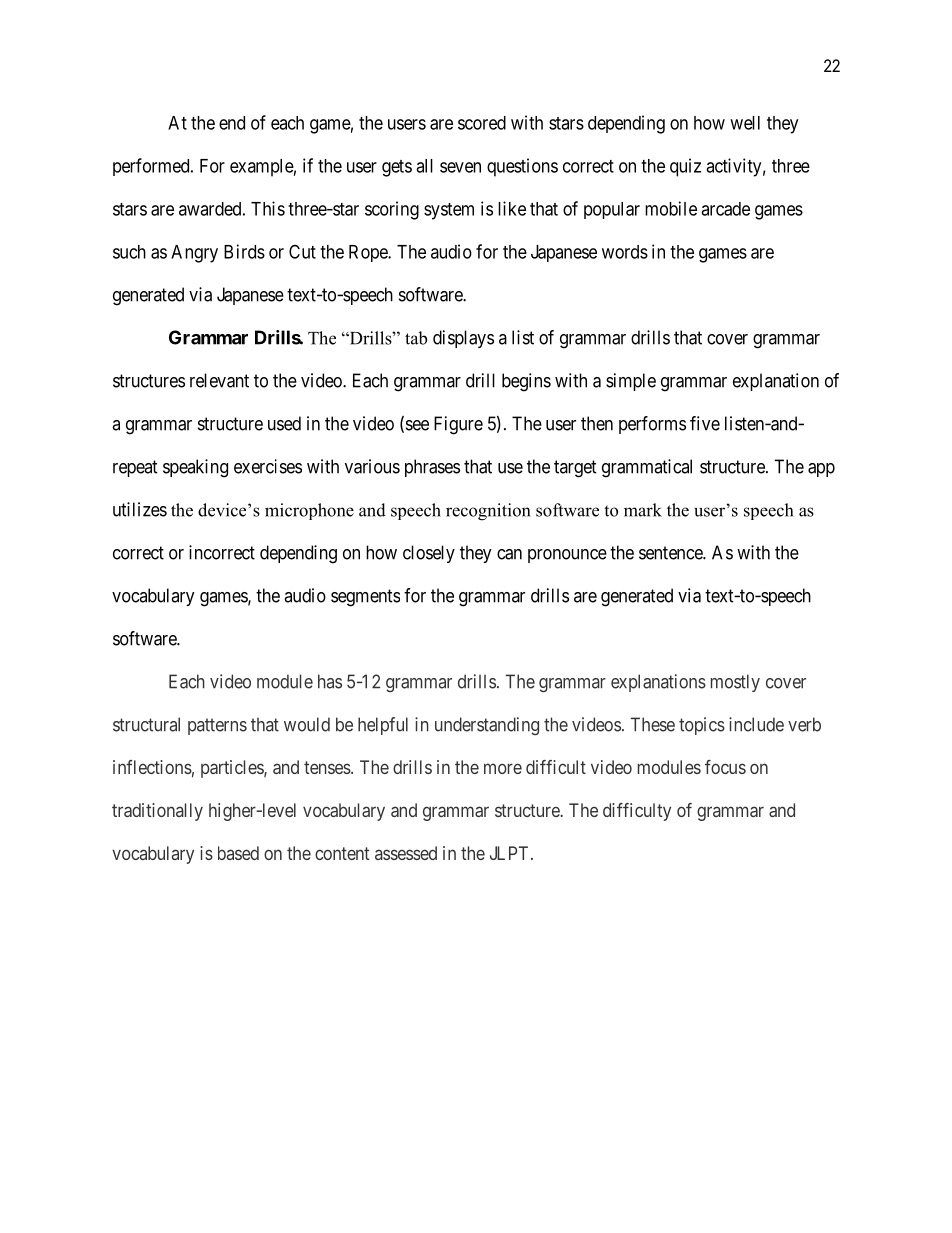 The image size is (952, 1233). Describe the element at coordinates (406, 853) in the screenshot. I see `assessed` at that location.
